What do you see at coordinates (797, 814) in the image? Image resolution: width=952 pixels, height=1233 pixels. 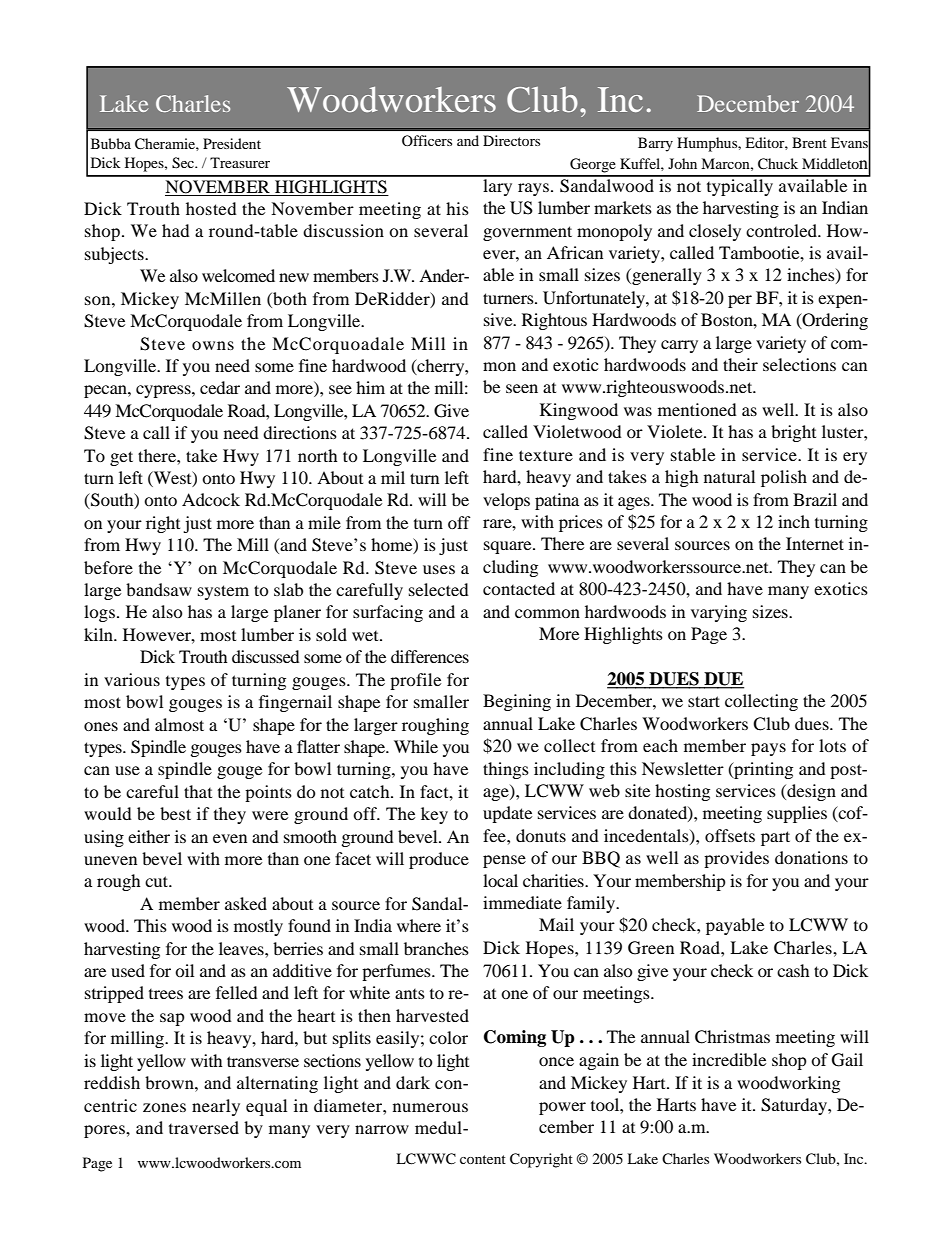 I see `supplies` at bounding box center [797, 814].
